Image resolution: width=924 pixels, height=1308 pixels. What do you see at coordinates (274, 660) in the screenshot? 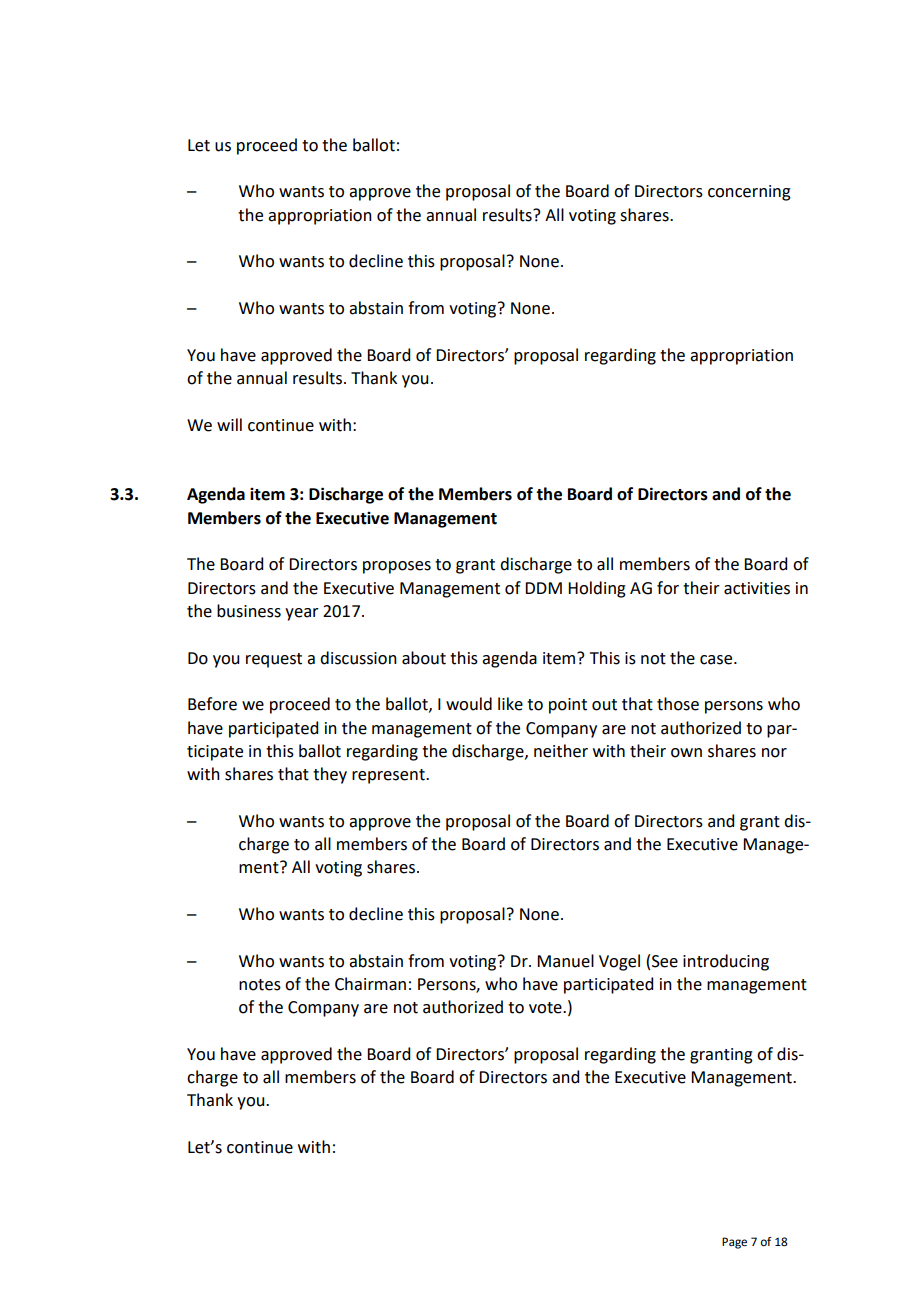
I see `request` at bounding box center [274, 660].
